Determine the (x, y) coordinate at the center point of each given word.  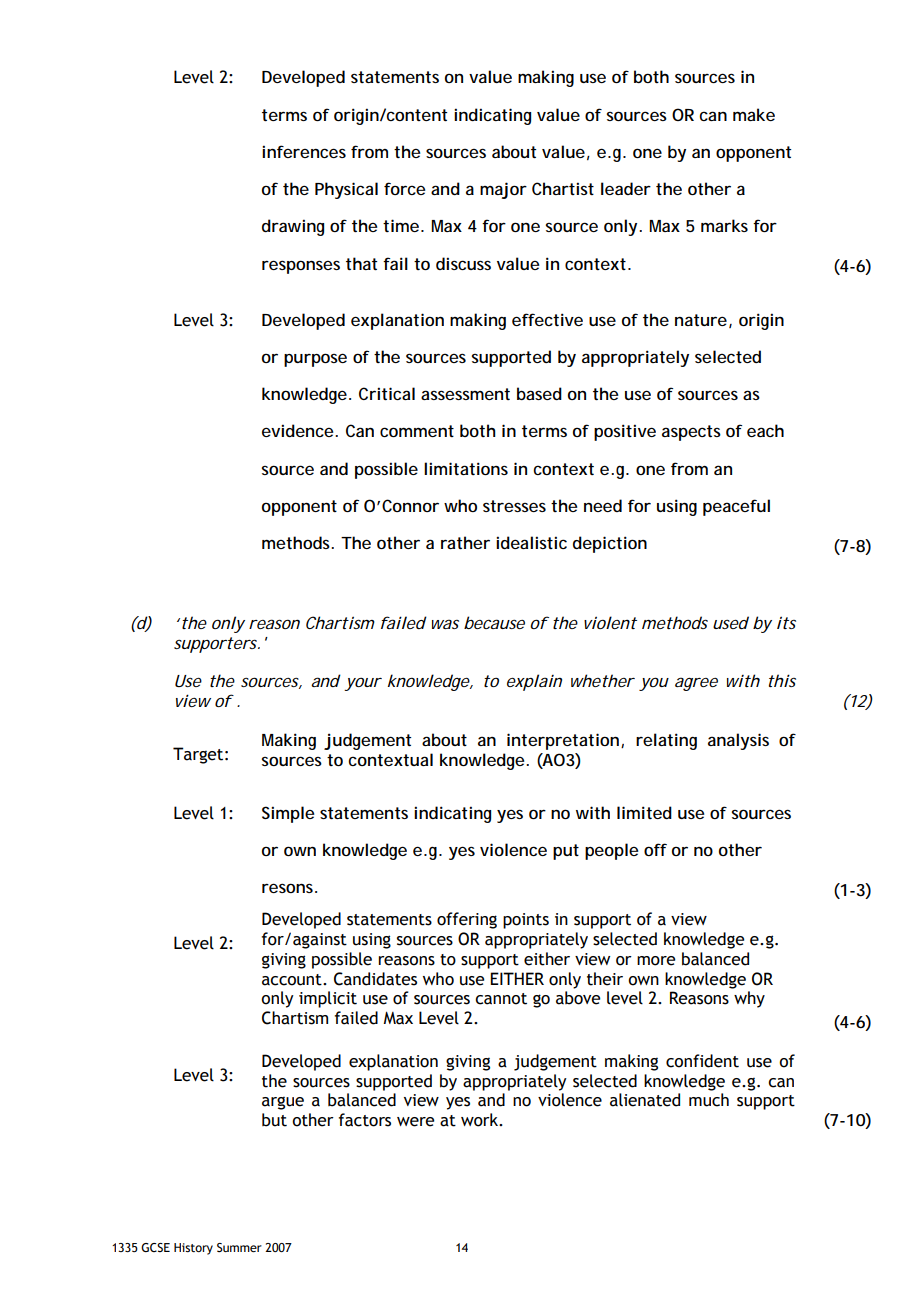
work (481, 1120)
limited (644, 812)
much (709, 1100)
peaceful (736, 507)
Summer (239, 1247)
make (754, 114)
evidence (298, 430)
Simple (288, 814)
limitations (466, 468)
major (503, 190)
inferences (304, 151)
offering (467, 920)
